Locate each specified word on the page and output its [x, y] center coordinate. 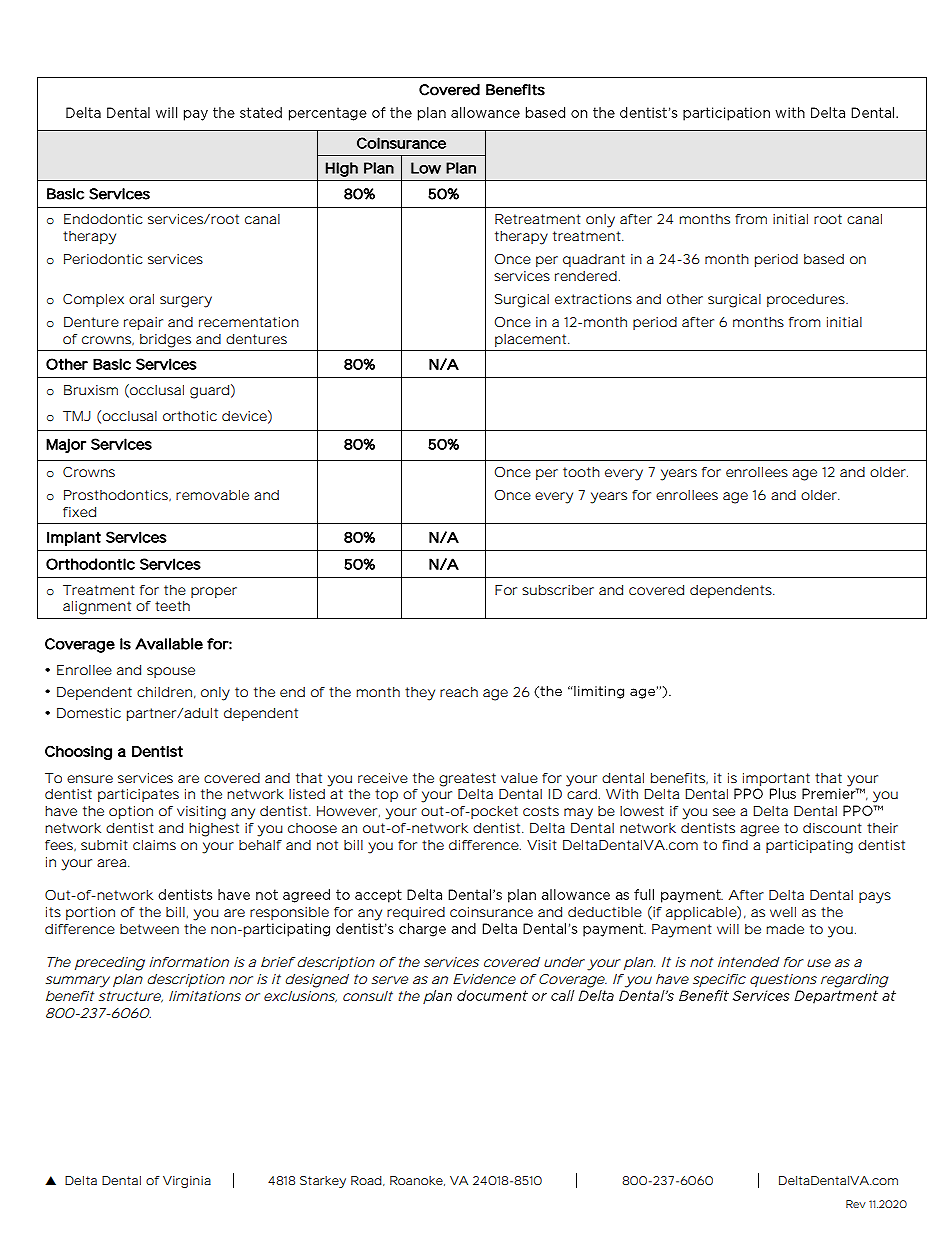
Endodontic [103, 219]
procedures [807, 300]
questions [783, 980]
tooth [581, 472]
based [824, 259]
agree [759, 831]
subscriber [558, 590]
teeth [172, 606]
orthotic [190, 416]
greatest [467, 780]
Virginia [187, 1182]
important [776, 779]
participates [138, 795]
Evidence [484, 979]
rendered [586, 276]
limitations [205, 996]
